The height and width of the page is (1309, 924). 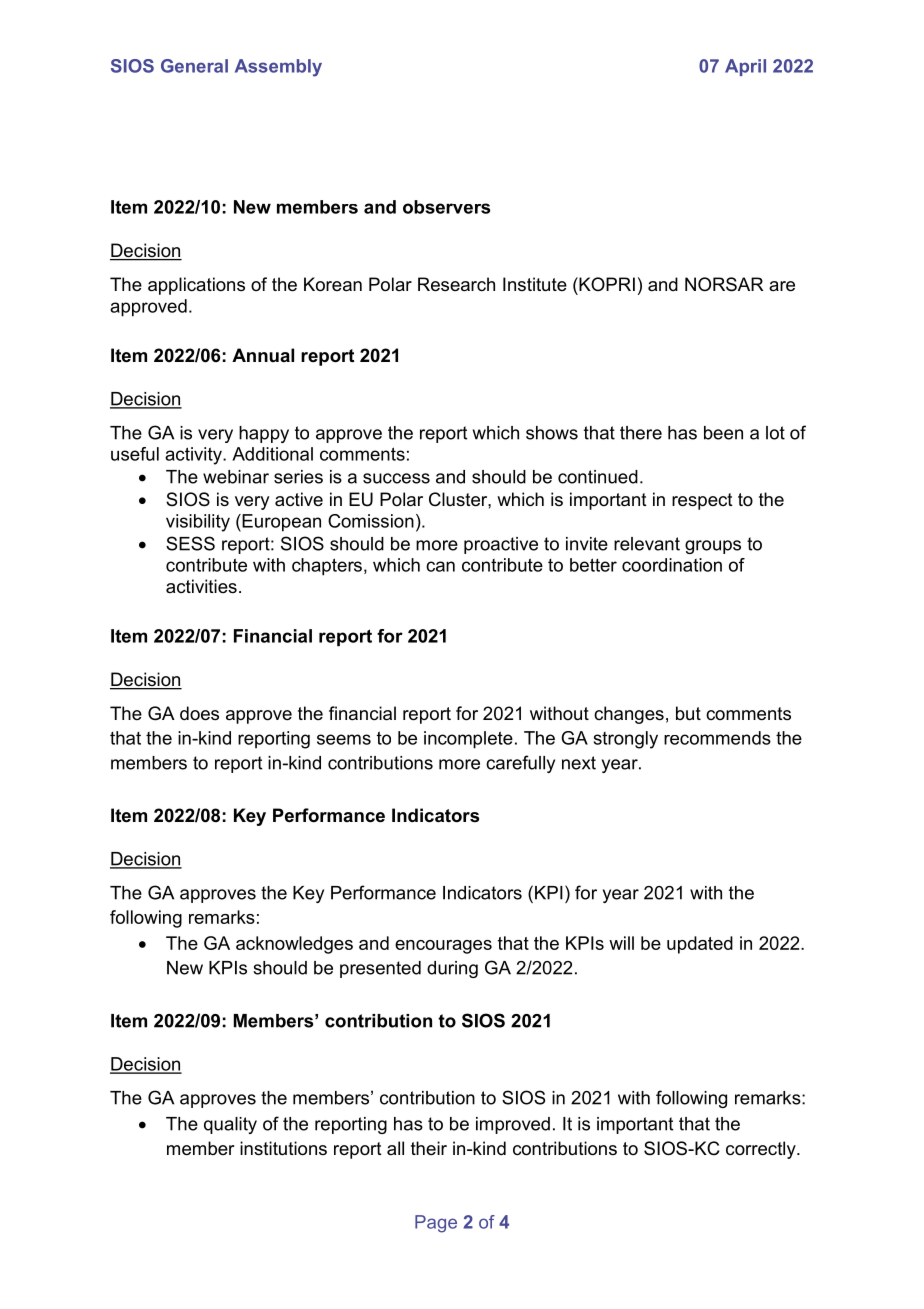 What do you see at coordinates (194, 66) in the page?
I see `General` at bounding box center [194, 66].
